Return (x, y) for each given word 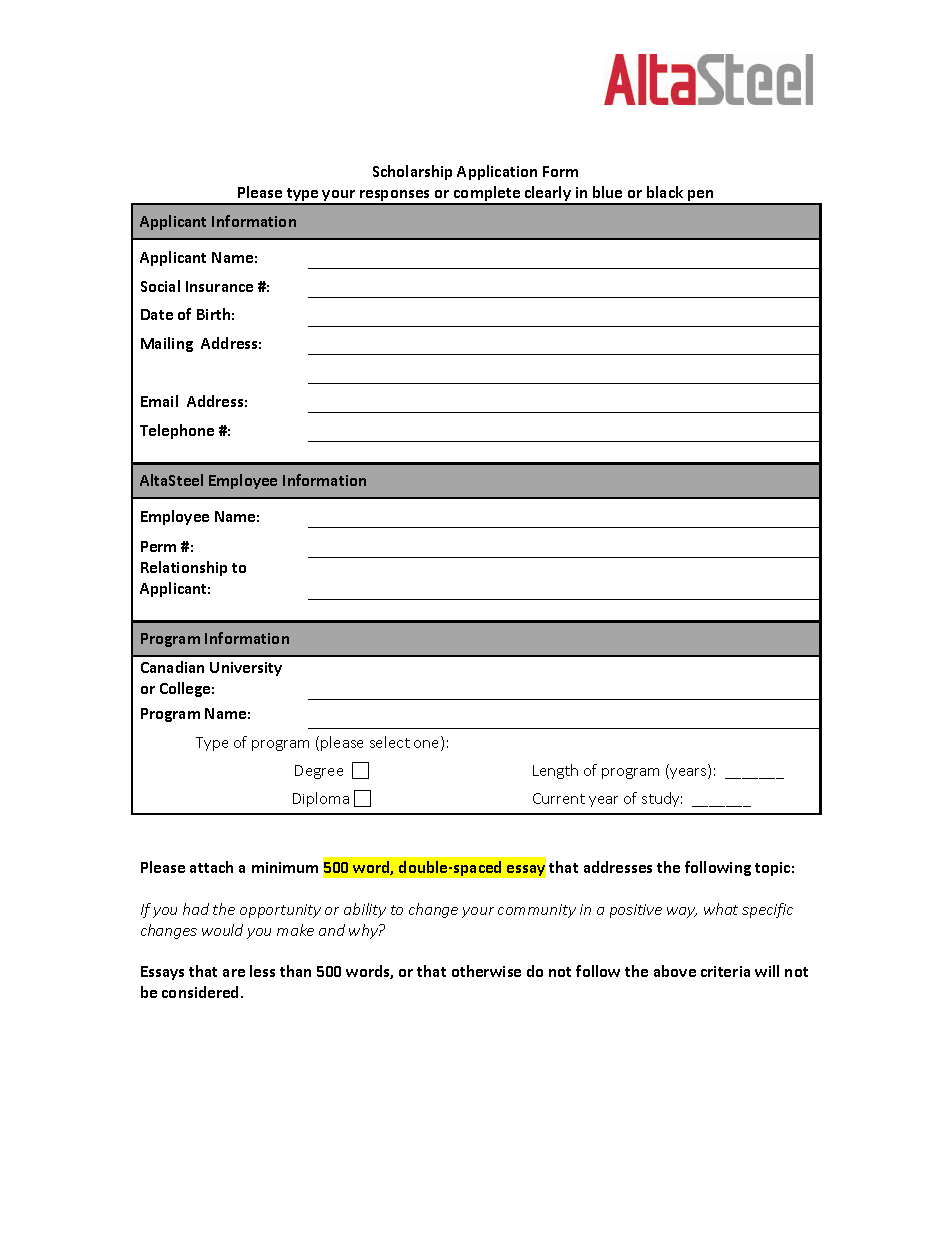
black (665, 192)
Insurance (219, 286)
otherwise (486, 971)
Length (555, 771)
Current (559, 798)
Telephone (177, 431)
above (675, 971)
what (721, 909)
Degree (319, 772)
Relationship (184, 568)
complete (487, 195)
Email (159, 401)
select (390, 742)
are (234, 973)
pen (701, 197)
